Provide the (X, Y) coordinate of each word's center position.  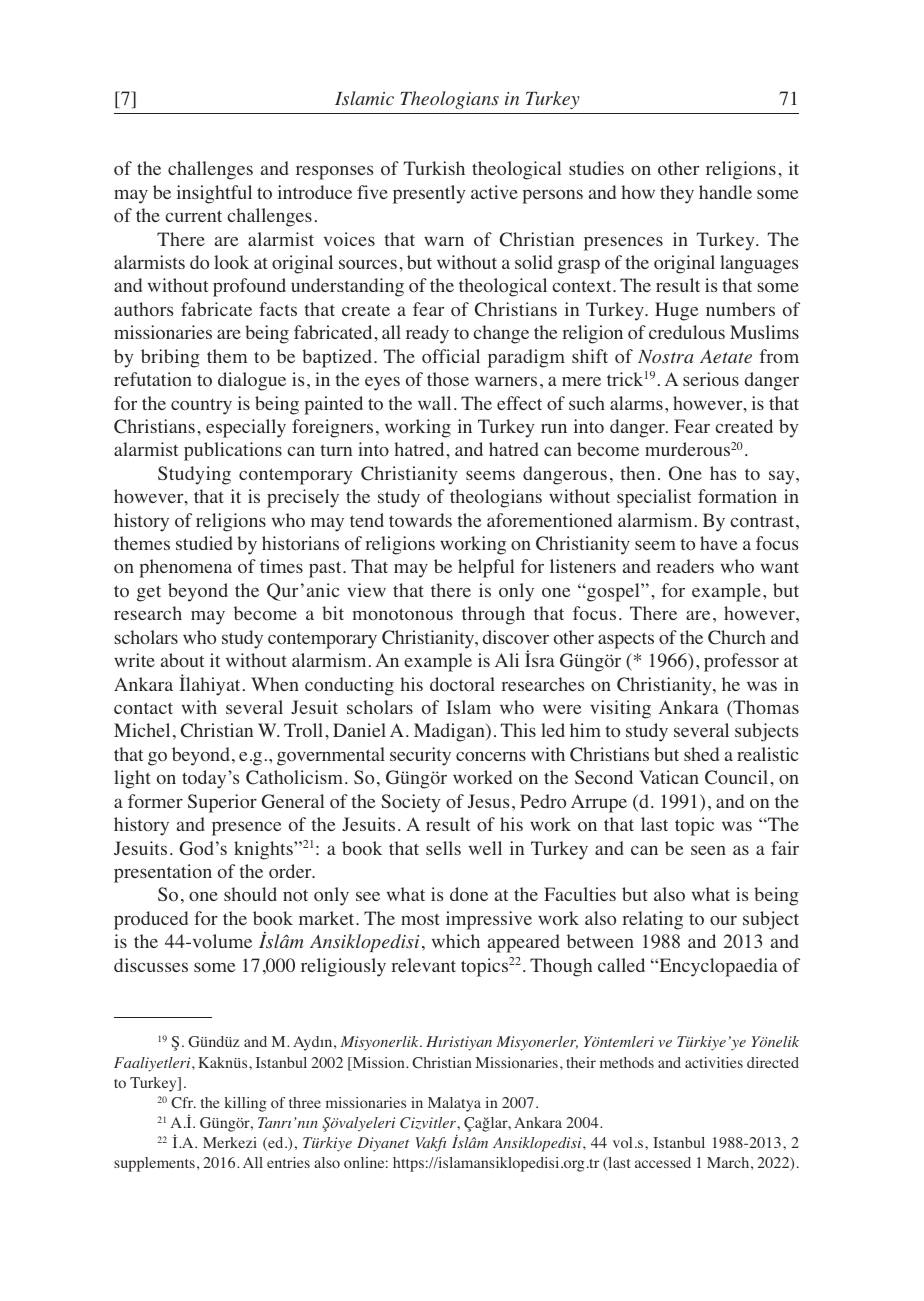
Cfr (183, 1103)
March (729, 1162)
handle (725, 192)
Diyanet (383, 1144)
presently (429, 194)
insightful (214, 194)
